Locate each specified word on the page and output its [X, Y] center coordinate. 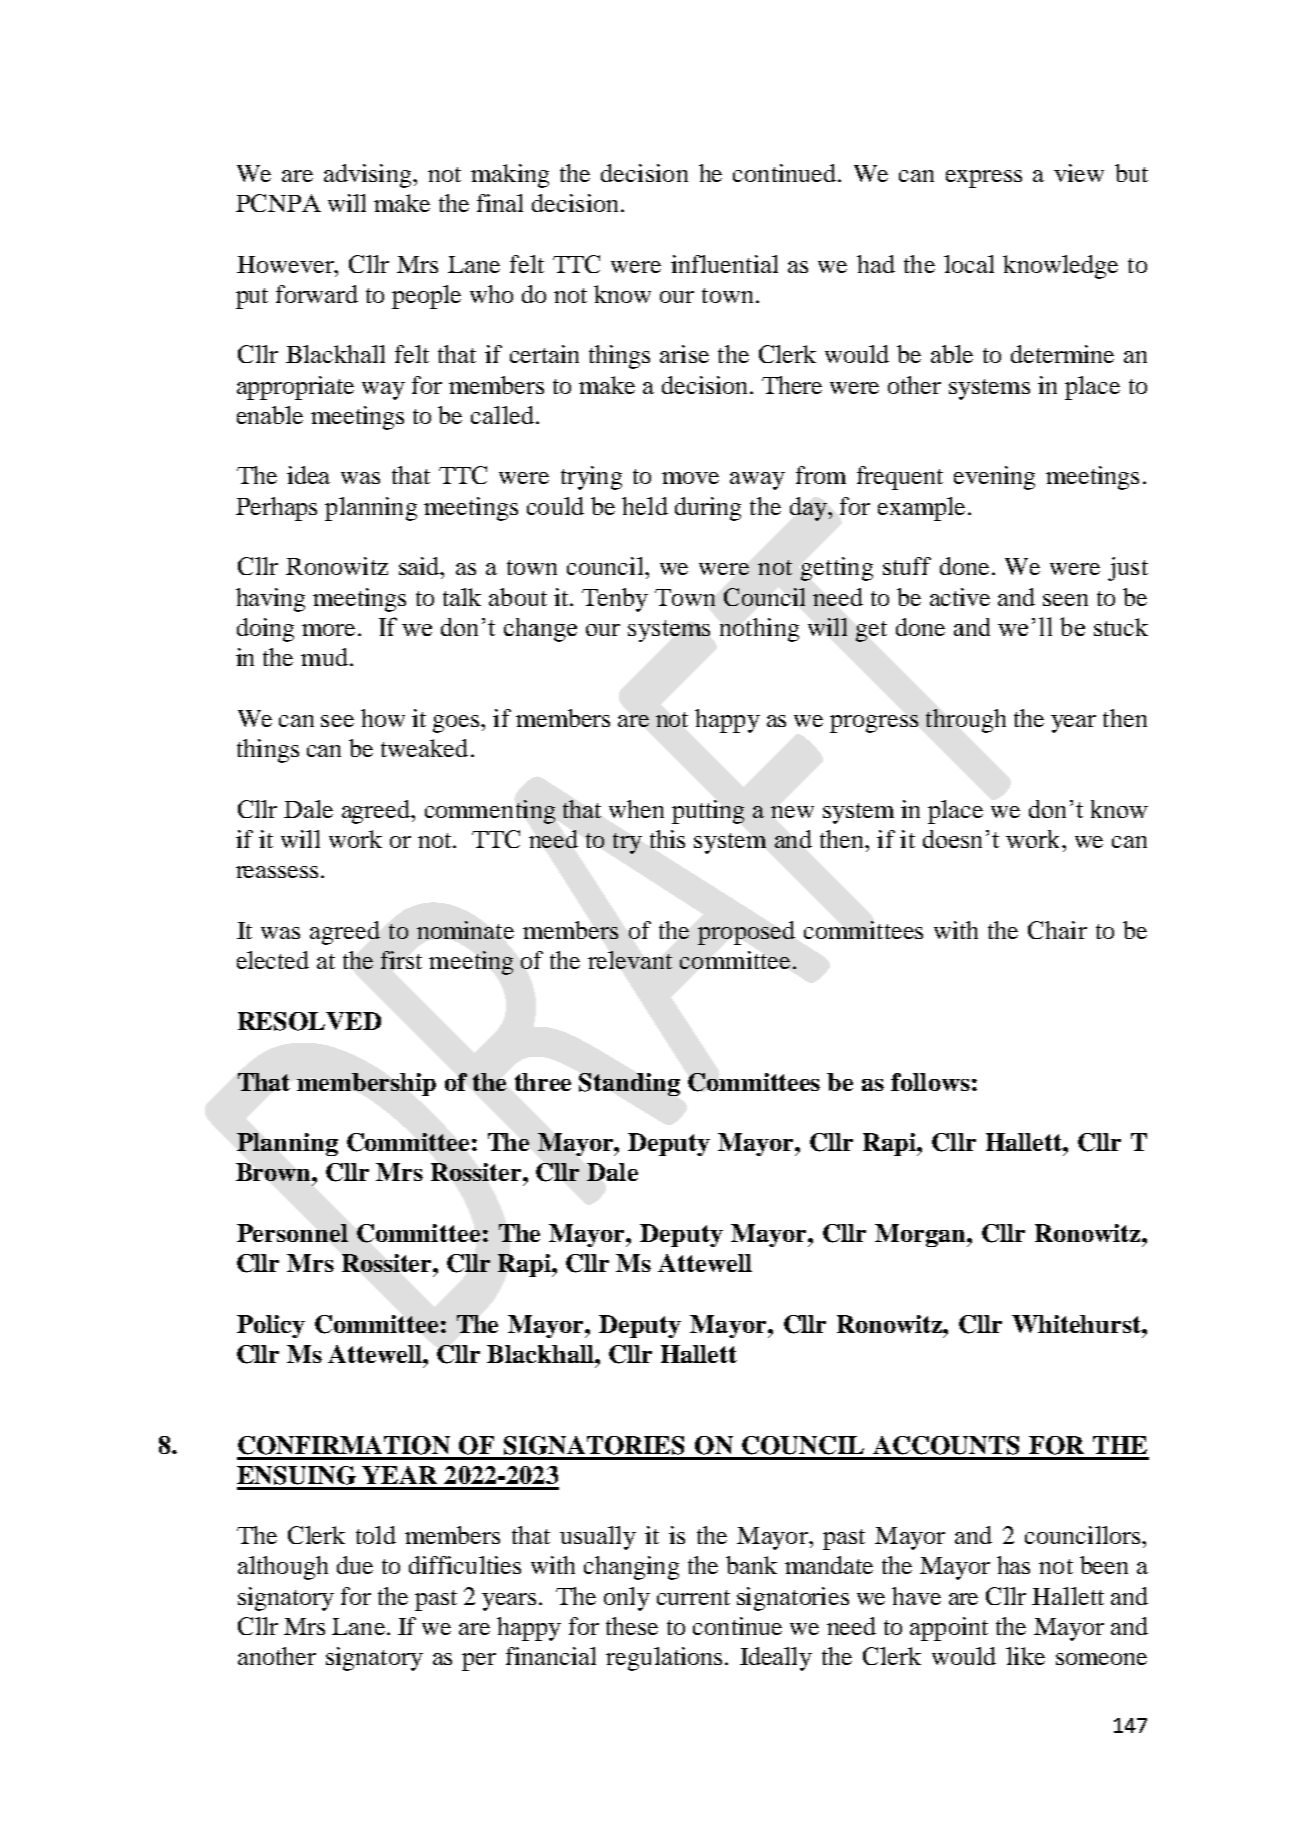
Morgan [921, 1235]
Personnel [292, 1233]
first [401, 960]
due [355, 1565]
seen [1065, 600]
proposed [746, 933]
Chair [1057, 930]
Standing [629, 1084]
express [984, 179]
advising [369, 176]
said [420, 566]
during [708, 509]
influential [724, 264]
